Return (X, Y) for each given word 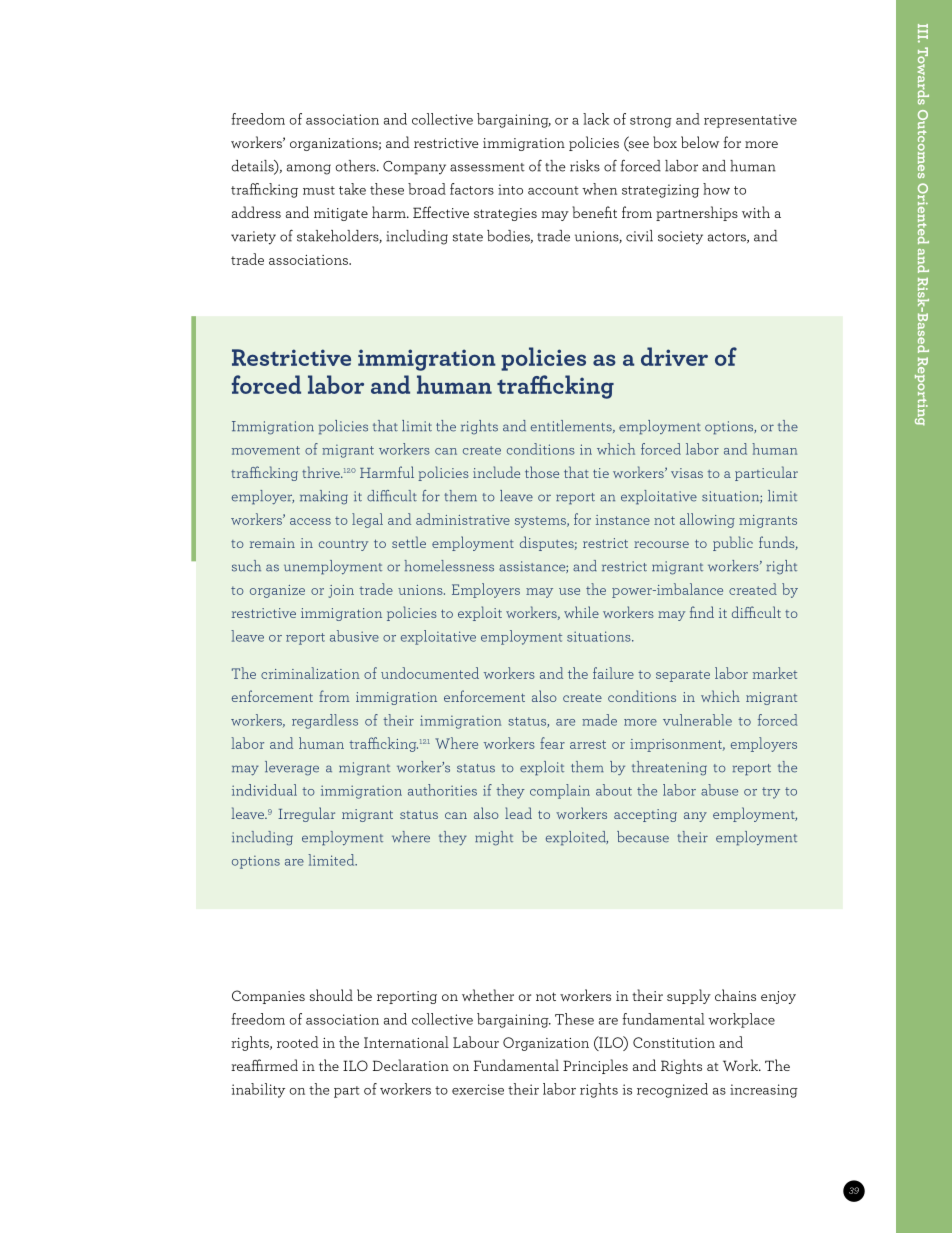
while (581, 612)
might (494, 838)
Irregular (306, 814)
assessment (487, 167)
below (700, 142)
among (309, 169)
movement (266, 450)
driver (674, 356)
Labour (476, 1042)
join (341, 591)
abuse (719, 790)
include (496, 472)
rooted (298, 1042)
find (702, 612)
